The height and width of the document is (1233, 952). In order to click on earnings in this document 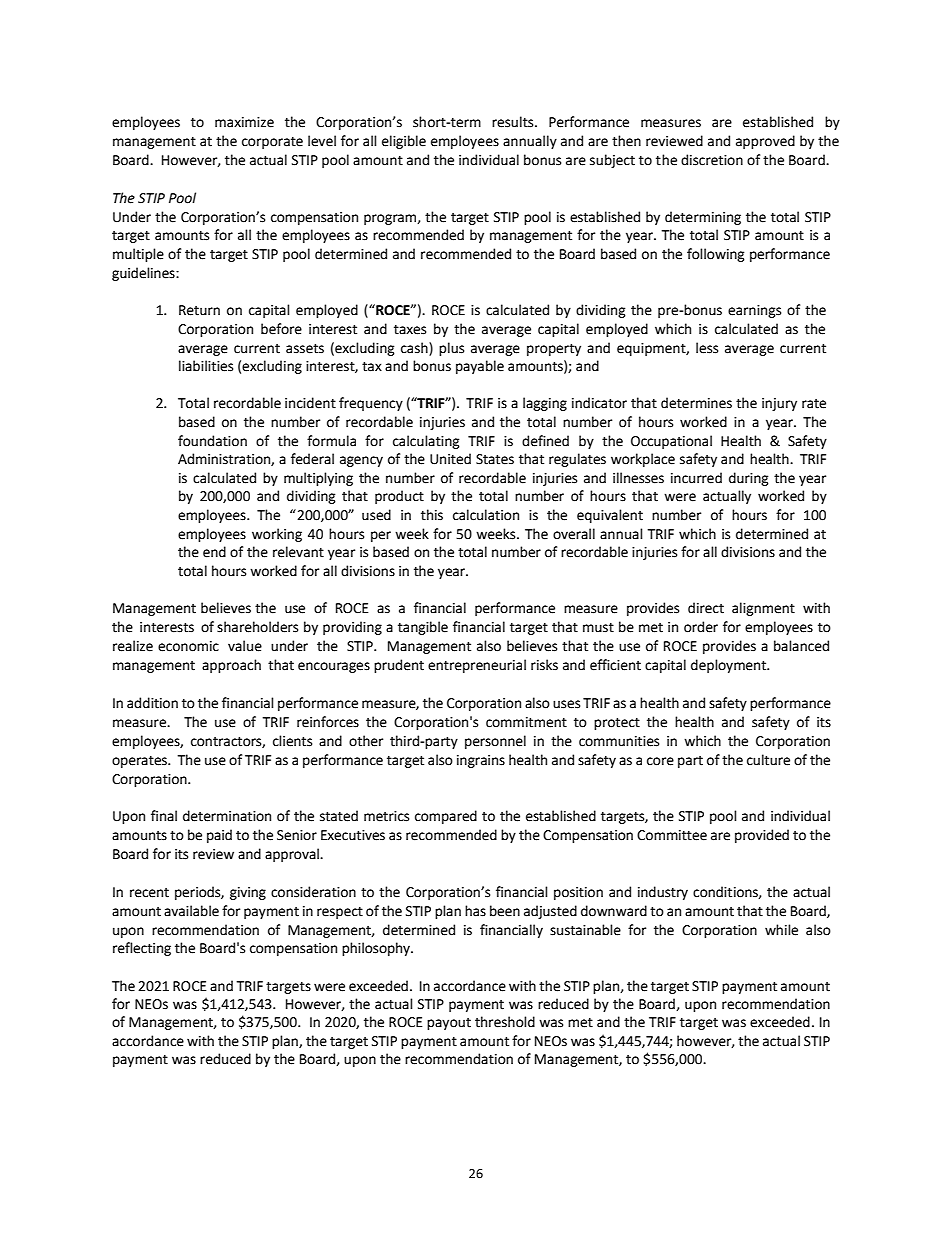, I will do `click(754, 311)`.
